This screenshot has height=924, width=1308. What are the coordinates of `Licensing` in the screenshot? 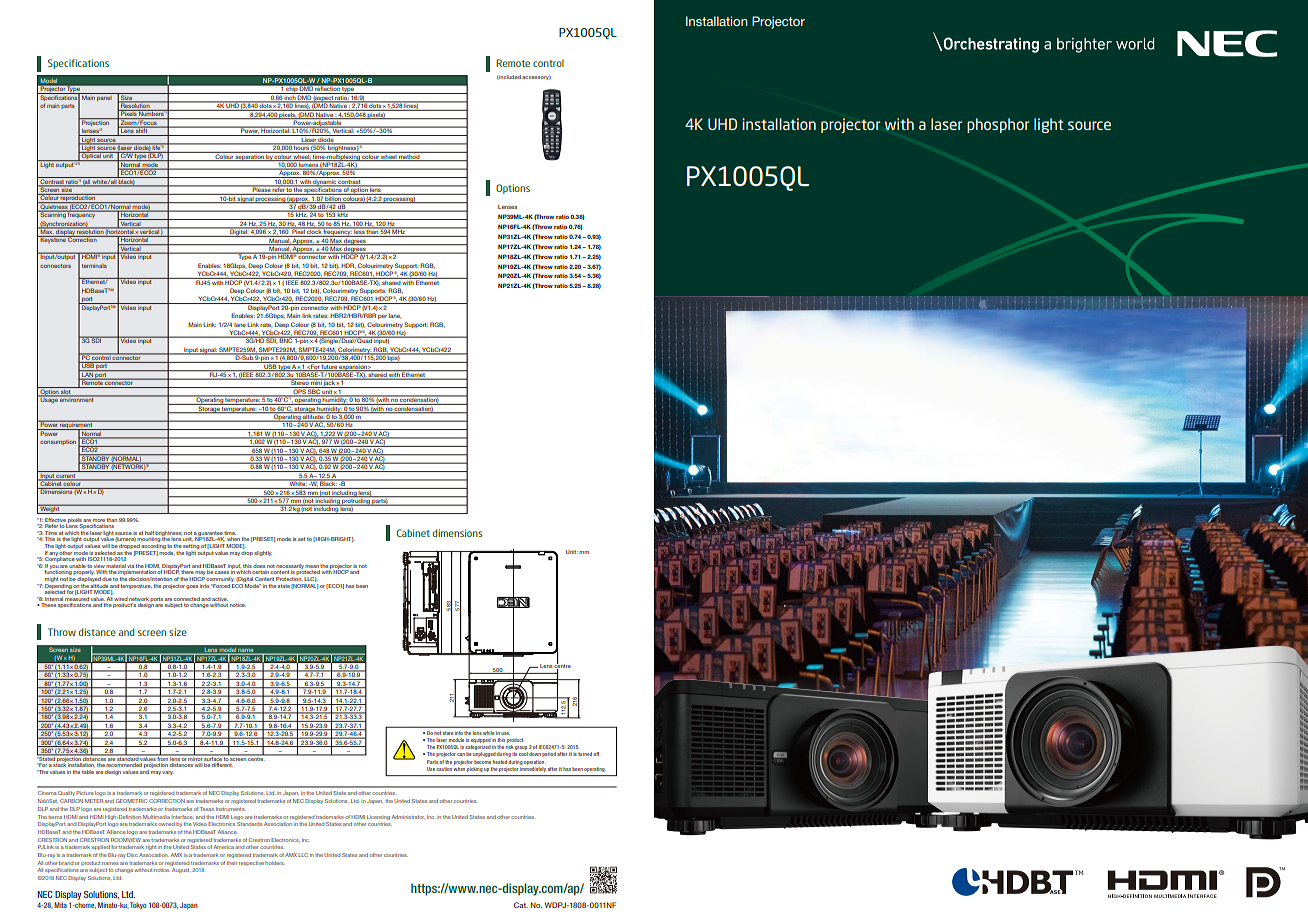 It's located at (378, 817).
